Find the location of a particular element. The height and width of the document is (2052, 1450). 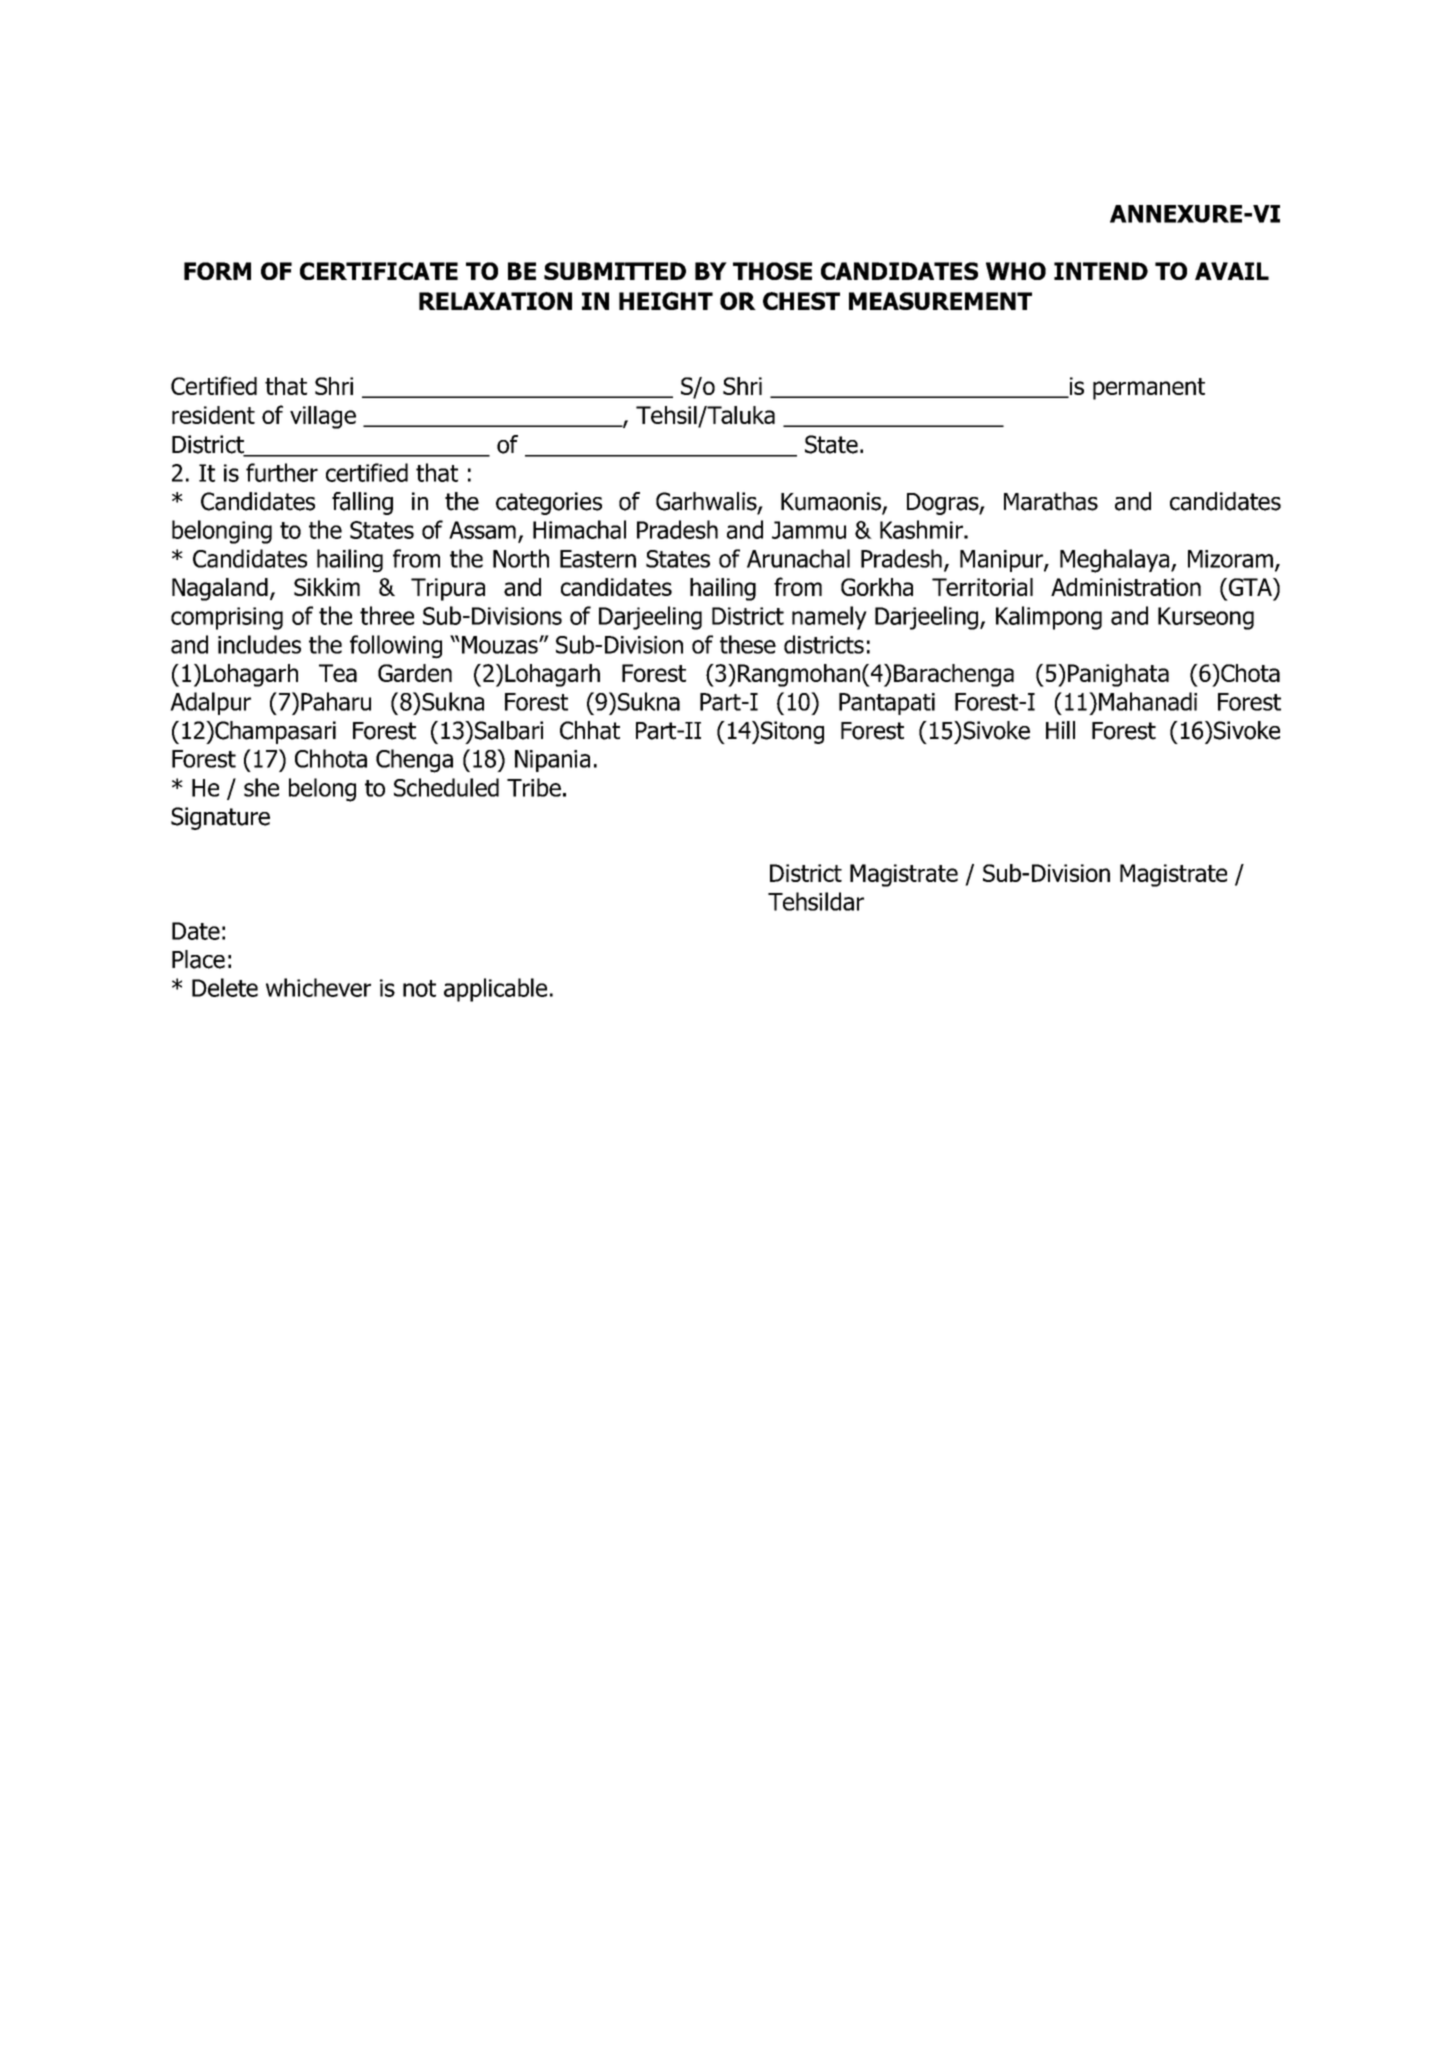

not is located at coordinates (419, 988).
